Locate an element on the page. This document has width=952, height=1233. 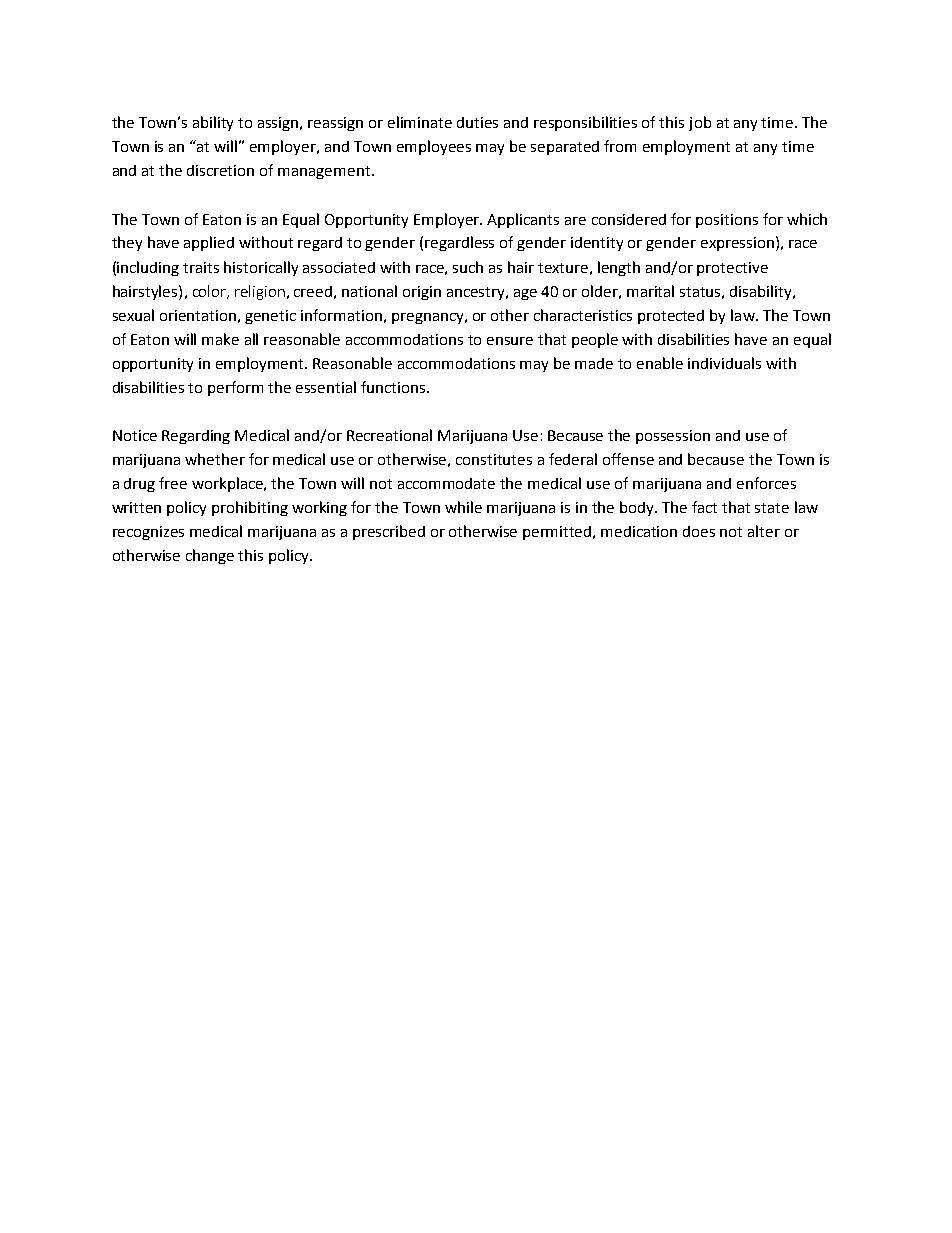
change is located at coordinates (210, 556).
